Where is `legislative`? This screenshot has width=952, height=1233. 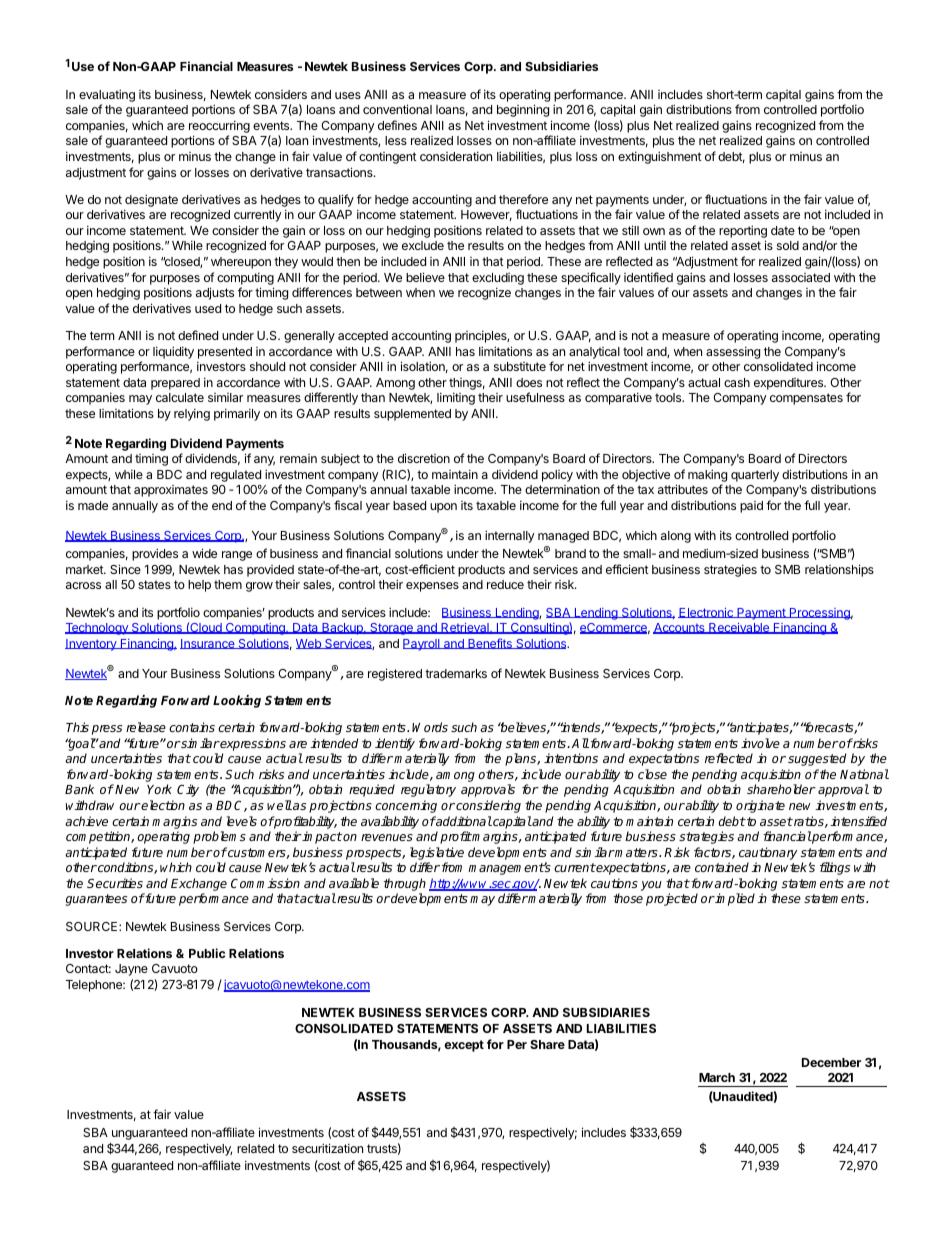 legislative is located at coordinates (437, 853).
